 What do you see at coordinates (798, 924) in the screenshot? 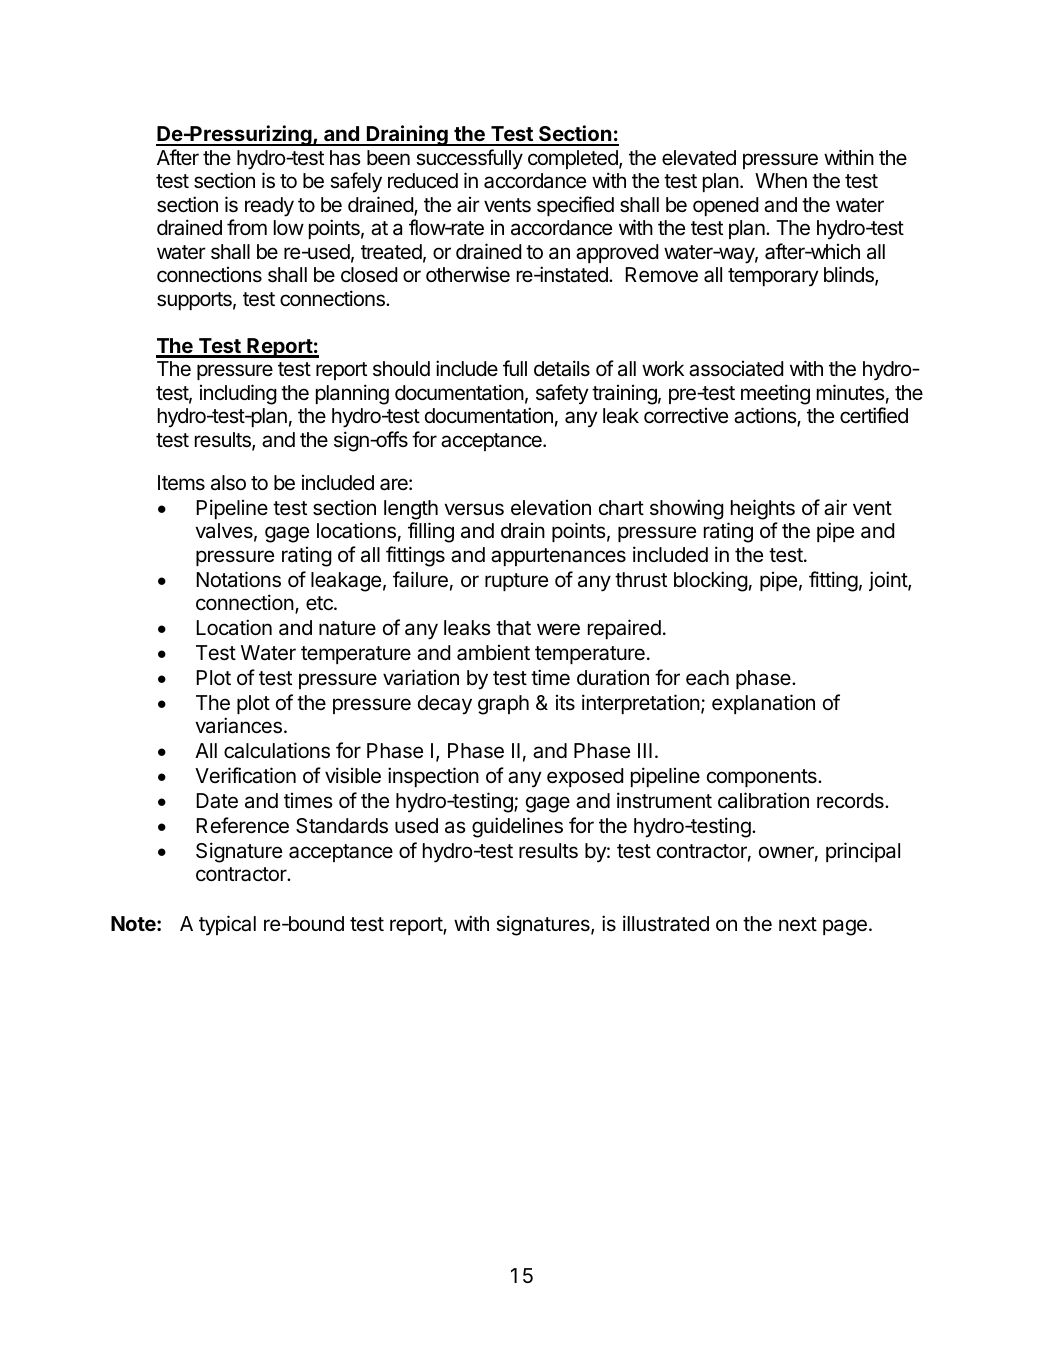
I see `next` at bounding box center [798, 924].
